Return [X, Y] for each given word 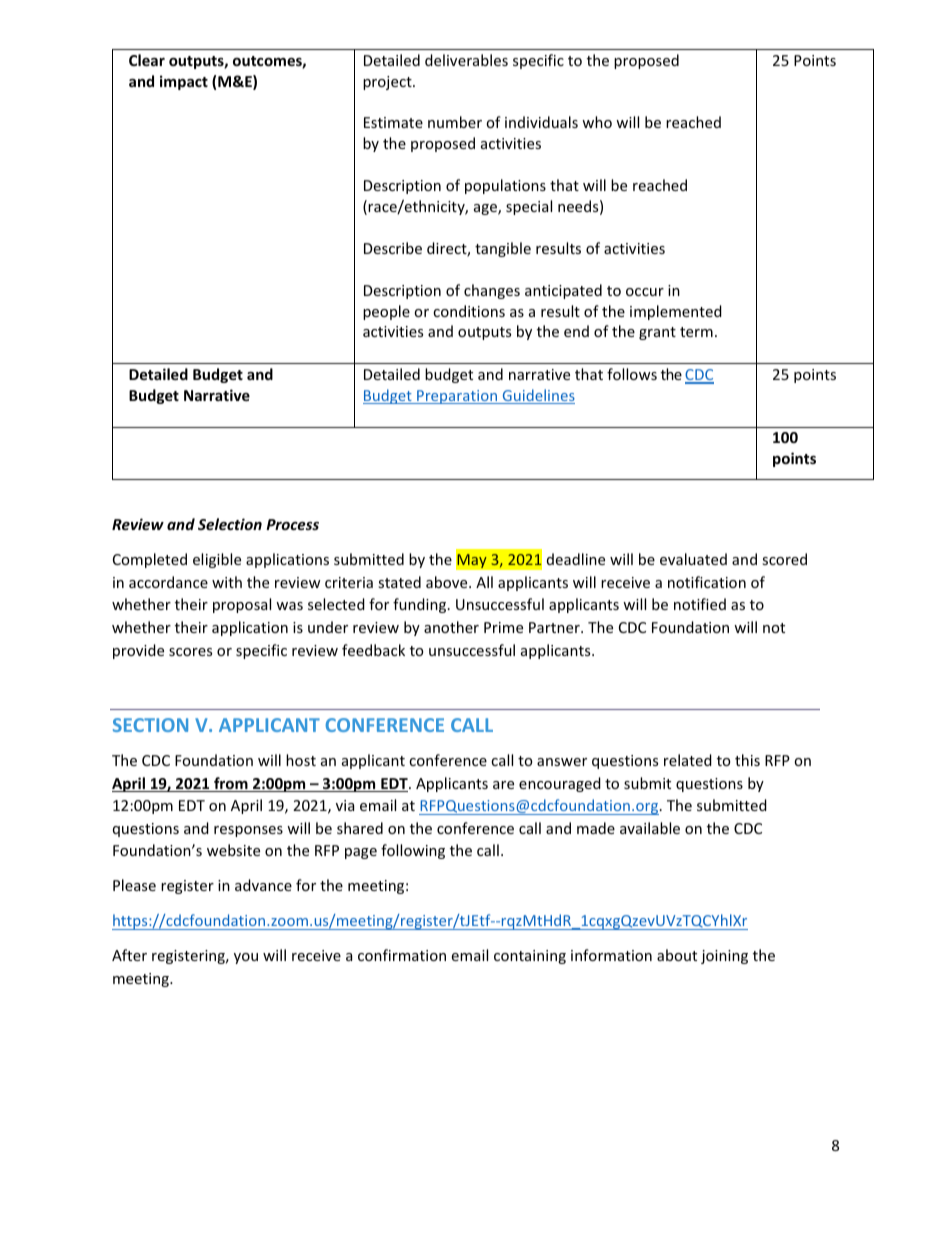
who [597, 122]
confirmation [402, 955]
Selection [230, 524]
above [448, 582]
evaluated [693, 559]
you [246, 958]
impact [184, 82]
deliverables [466, 60]
